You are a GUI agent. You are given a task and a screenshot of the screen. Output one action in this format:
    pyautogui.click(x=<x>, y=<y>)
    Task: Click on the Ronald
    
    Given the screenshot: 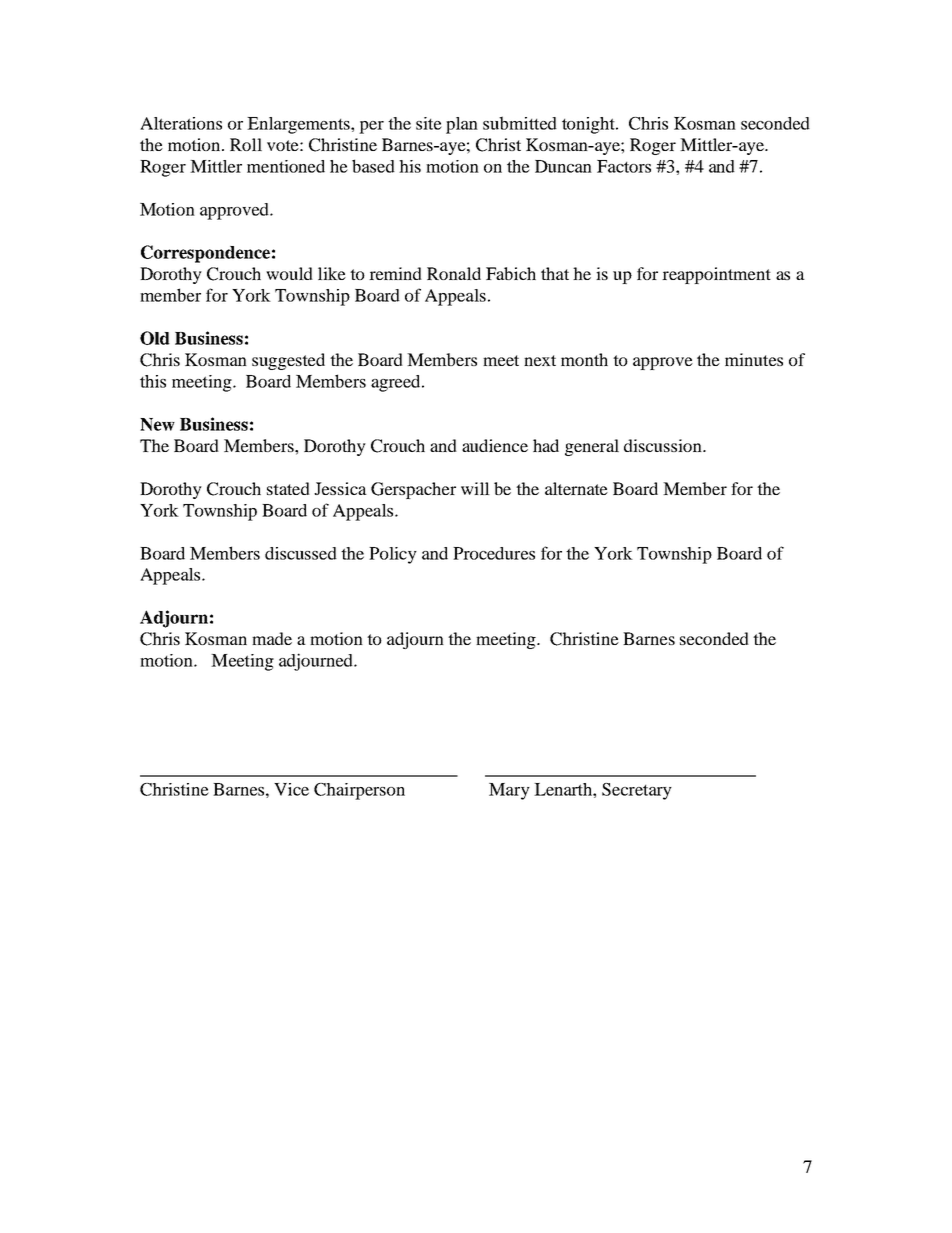 What is the action you would take?
    pyautogui.click(x=454, y=273)
